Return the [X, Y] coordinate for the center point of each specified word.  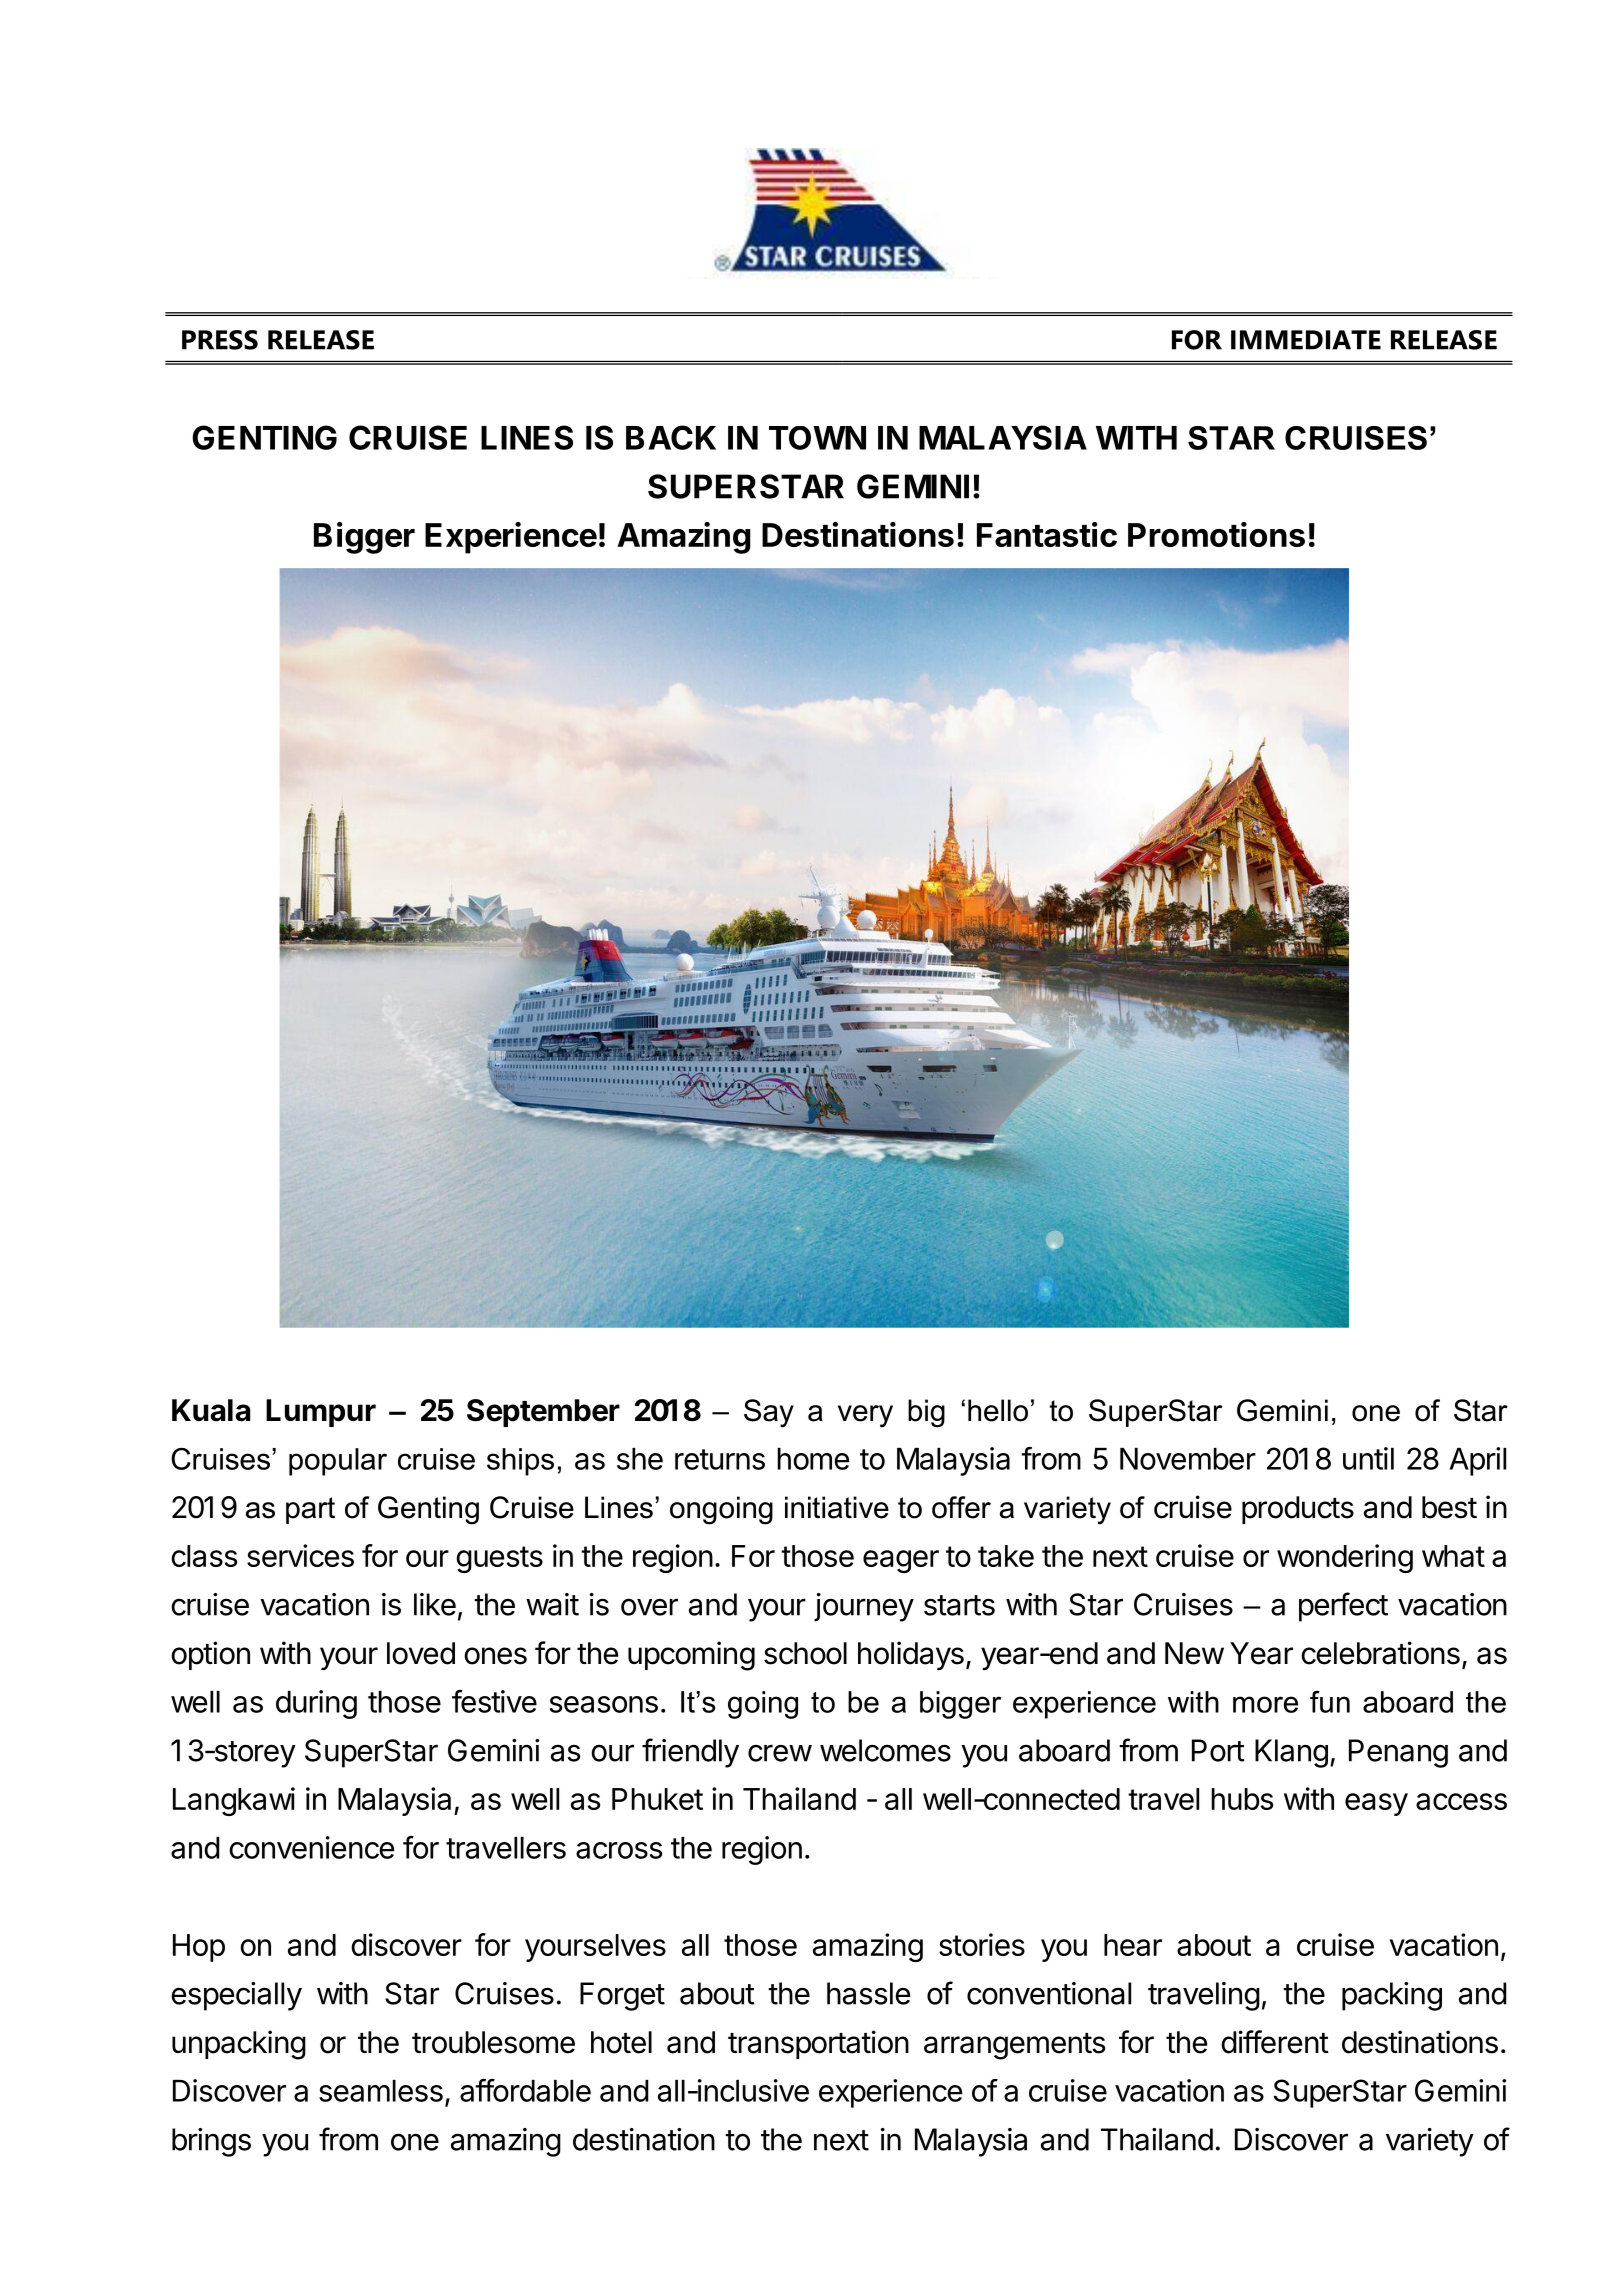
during [316, 1704]
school [805, 1653]
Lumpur [321, 1413]
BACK [671, 437]
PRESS [220, 340]
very [865, 1416]
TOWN [817, 438]
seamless [381, 2091]
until [1368, 1458]
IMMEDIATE [1306, 340]
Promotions [1216, 534]
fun [1330, 1702]
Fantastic [1047, 534]
